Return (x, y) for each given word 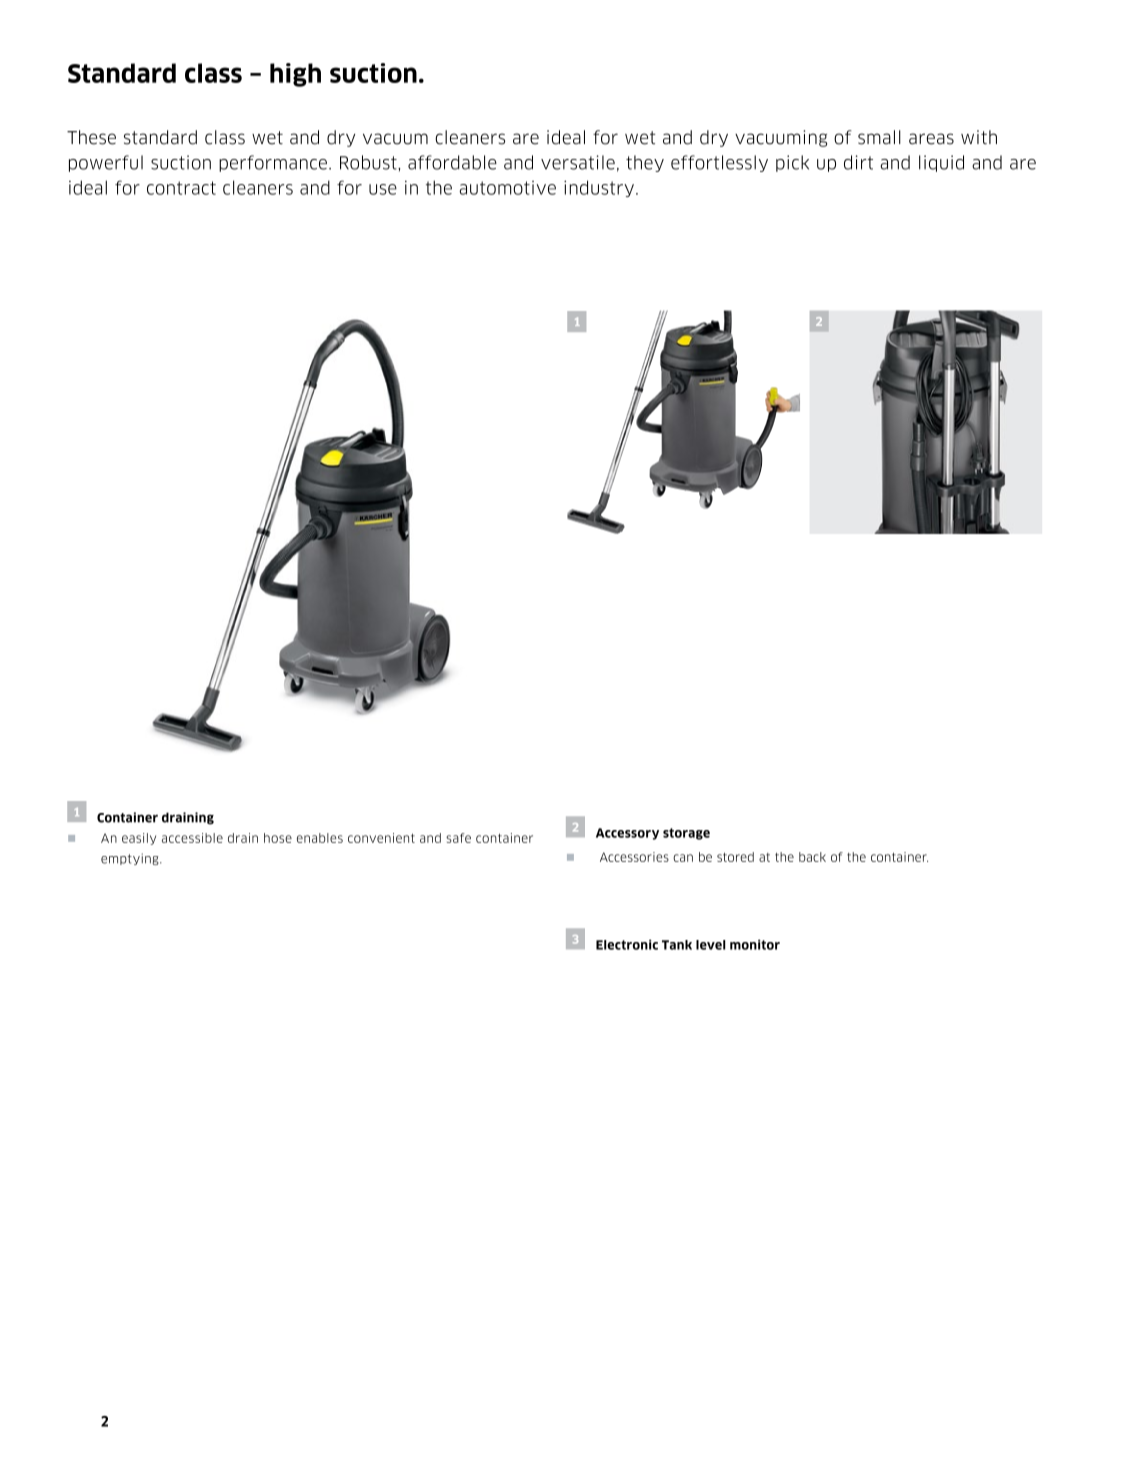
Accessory (627, 834)
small (879, 137)
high (295, 75)
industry (599, 188)
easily (139, 839)
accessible (192, 838)
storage (686, 834)
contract (181, 188)
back (812, 857)
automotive (507, 188)
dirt (858, 162)
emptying (131, 859)
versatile (578, 162)
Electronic (627, 944)
